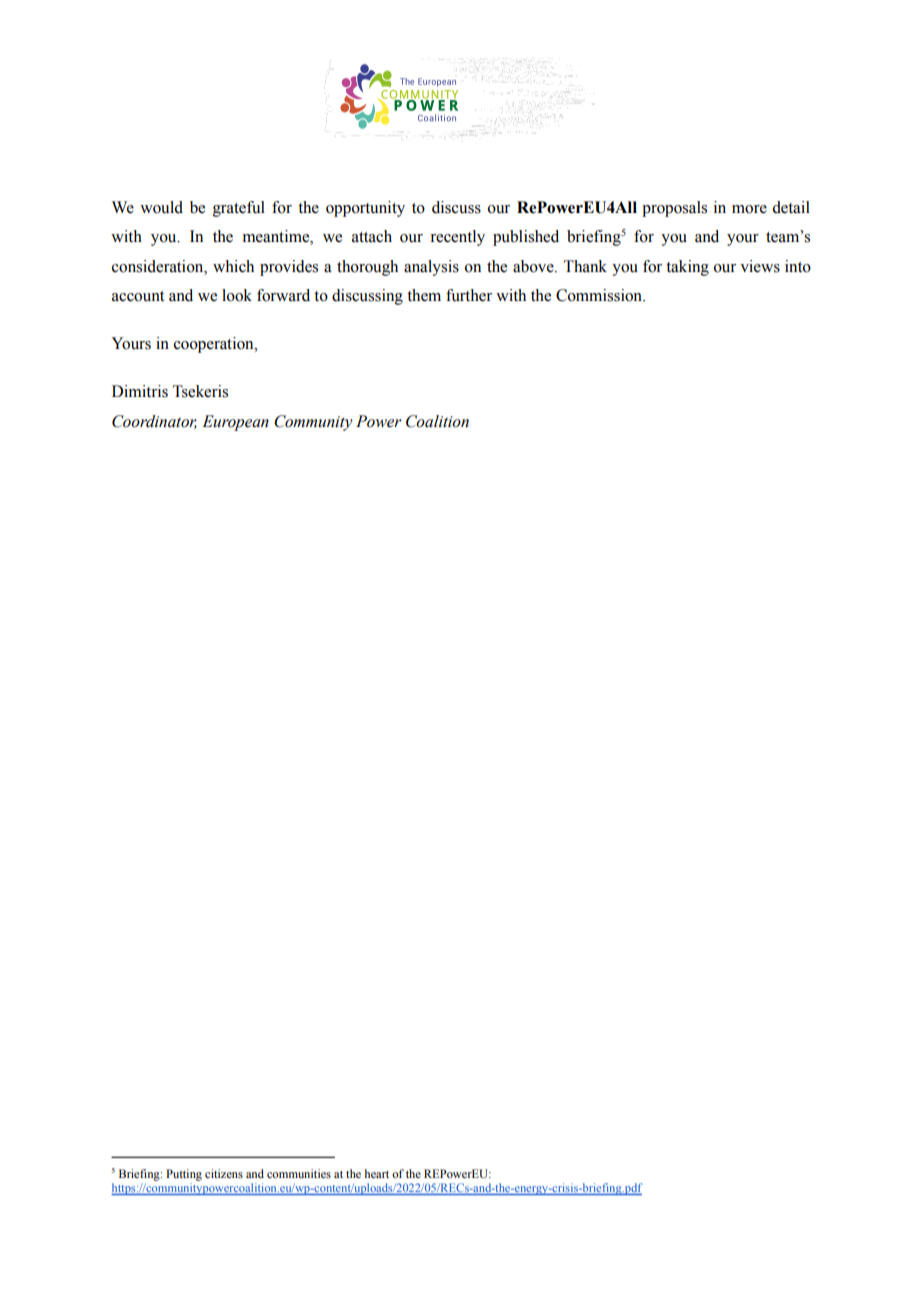  Describe the element at coordinates (457, 238) in the screenshot. I see `recently` at that location.
